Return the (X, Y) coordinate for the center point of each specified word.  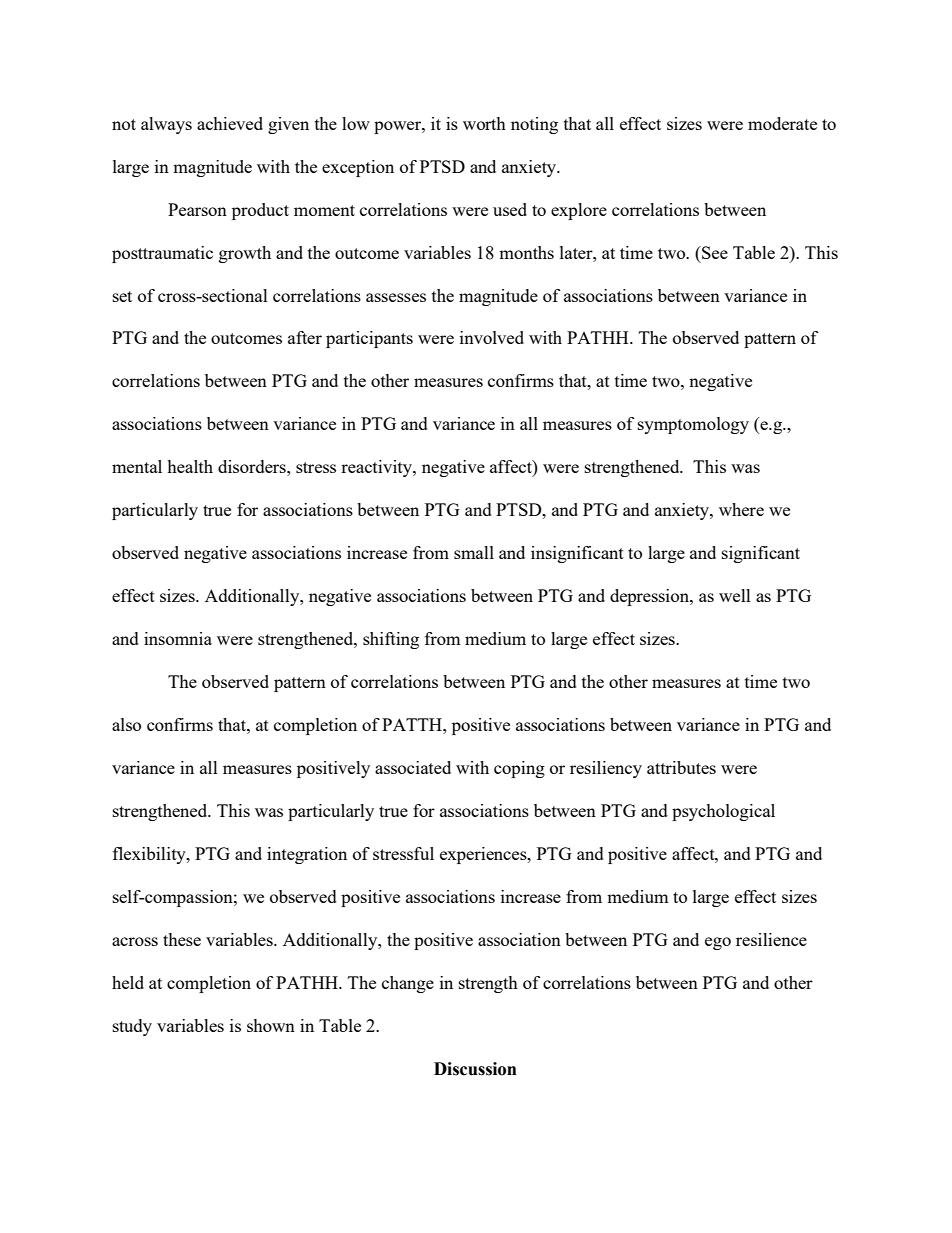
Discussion (475, 1069)
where (741, 509)
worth (484, 123)
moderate (782, 123)
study (132, 1027)
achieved (230, 123)
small (474, 552)
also (126, 724)
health (190, 466)
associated (413, 767)
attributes (681, 767)
